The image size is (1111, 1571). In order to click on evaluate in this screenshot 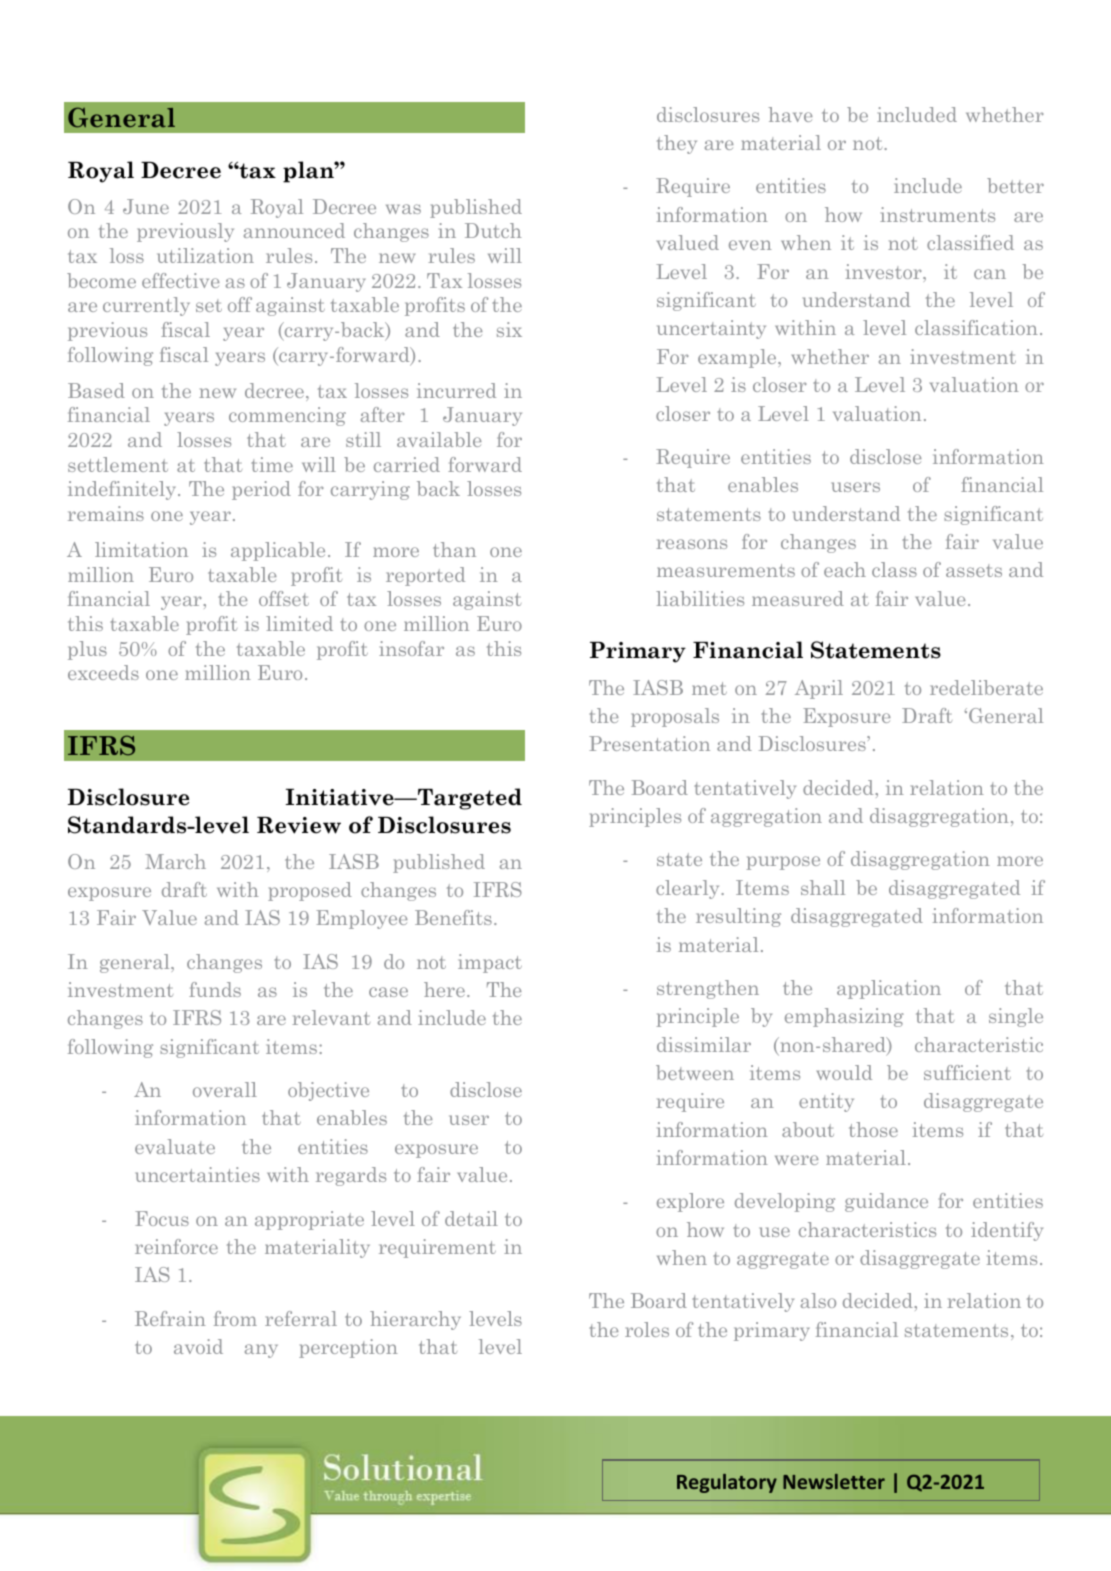, I will do `click(175, 1146)`.
